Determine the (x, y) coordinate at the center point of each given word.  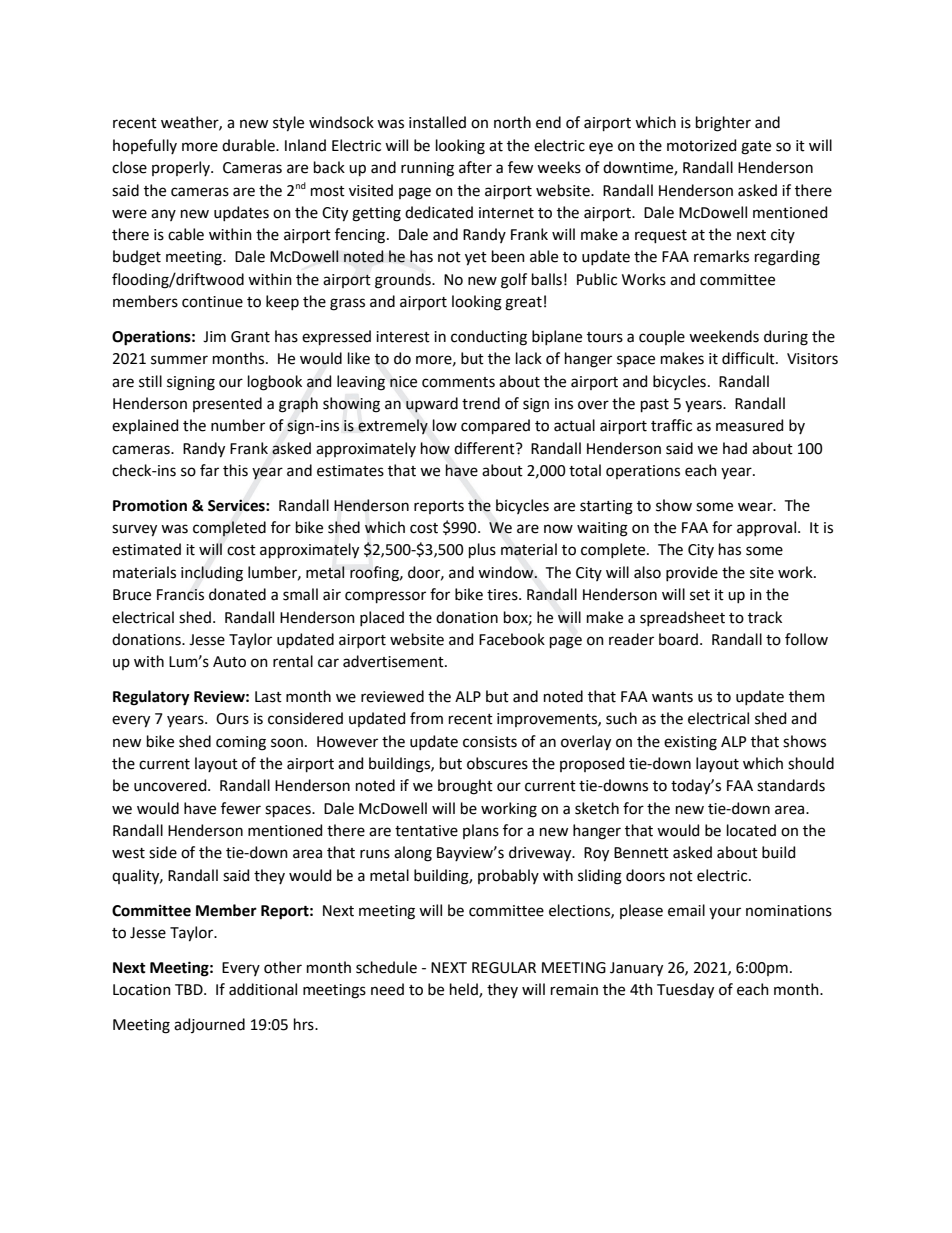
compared (495, 426)
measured (749, 425)
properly (182, 168)
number (238, 425)
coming (241, 743)
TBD (190, 989)
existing (690, 743)
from (426, 718)
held (465, 990)
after (475, 167)
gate (756, 148)
